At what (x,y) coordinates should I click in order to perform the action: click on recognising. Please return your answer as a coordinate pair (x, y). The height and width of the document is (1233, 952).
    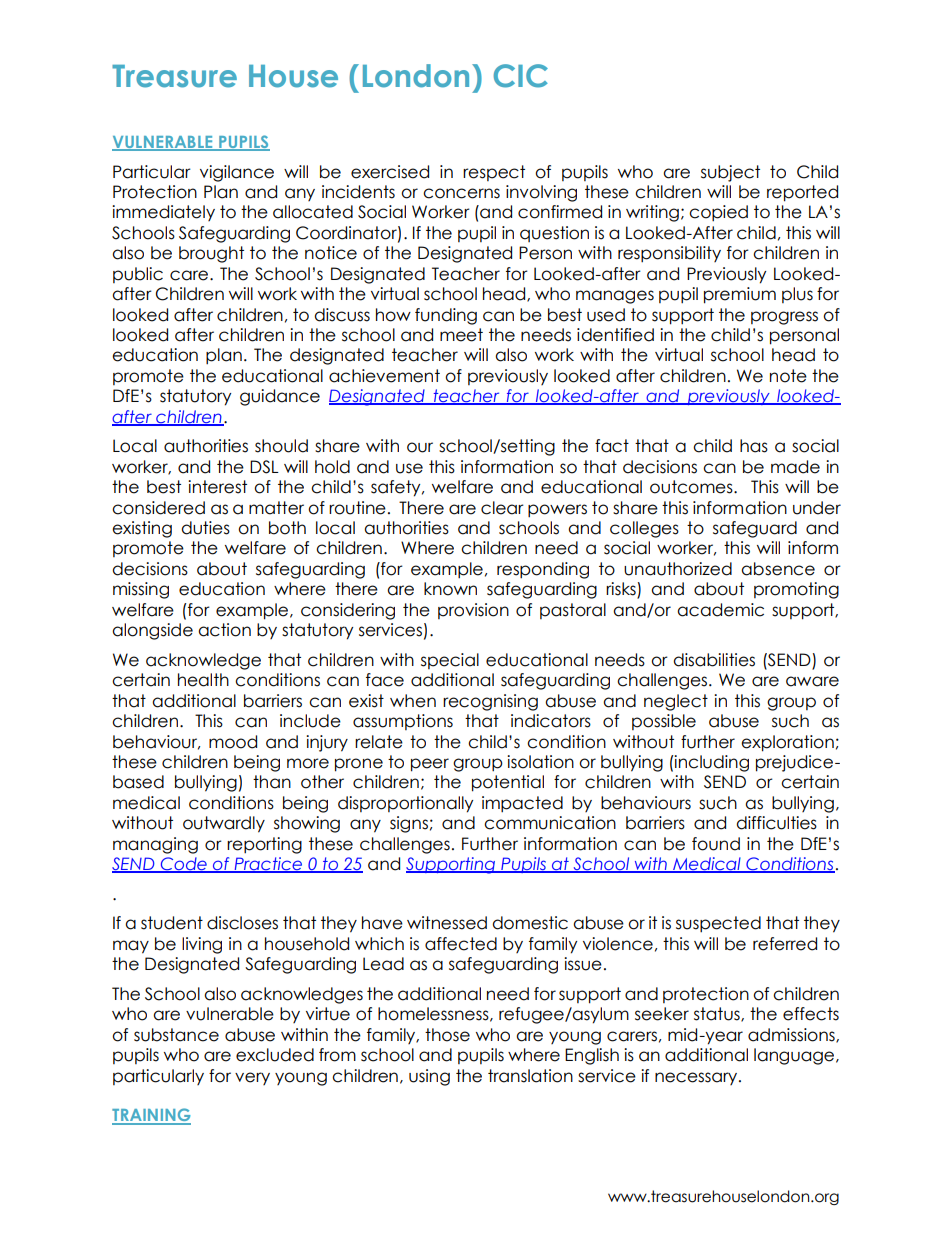
    Looking at the image, I should click on (490, 702).
